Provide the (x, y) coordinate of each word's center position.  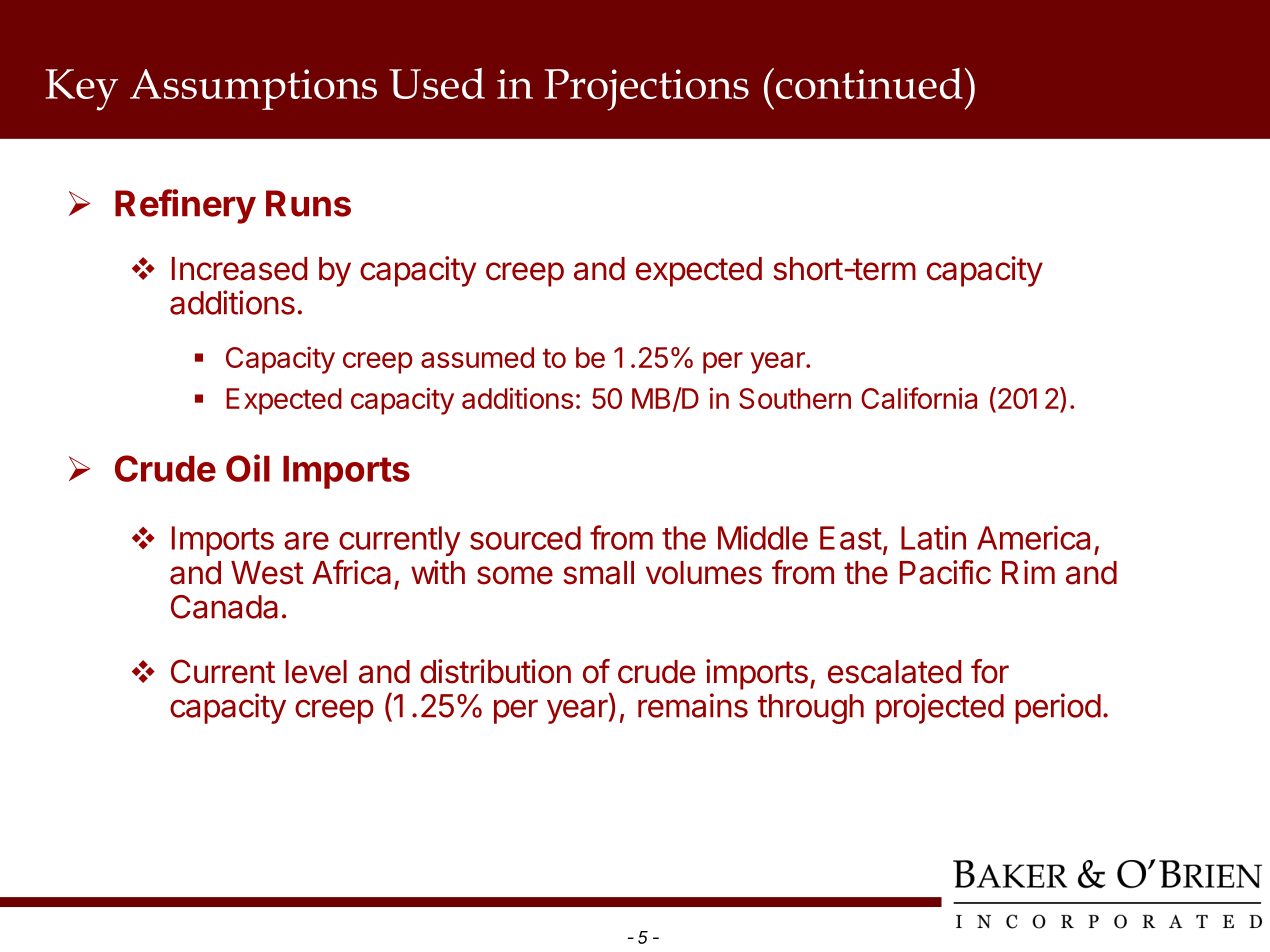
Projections (646, 90)
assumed (477, 357)
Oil (248, 468)
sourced (525, 538)
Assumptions (253, 89)
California (919, 398)
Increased (239, 269)
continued (868, 83)
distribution (495, 671)
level (316, 672)
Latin (933, 537)
